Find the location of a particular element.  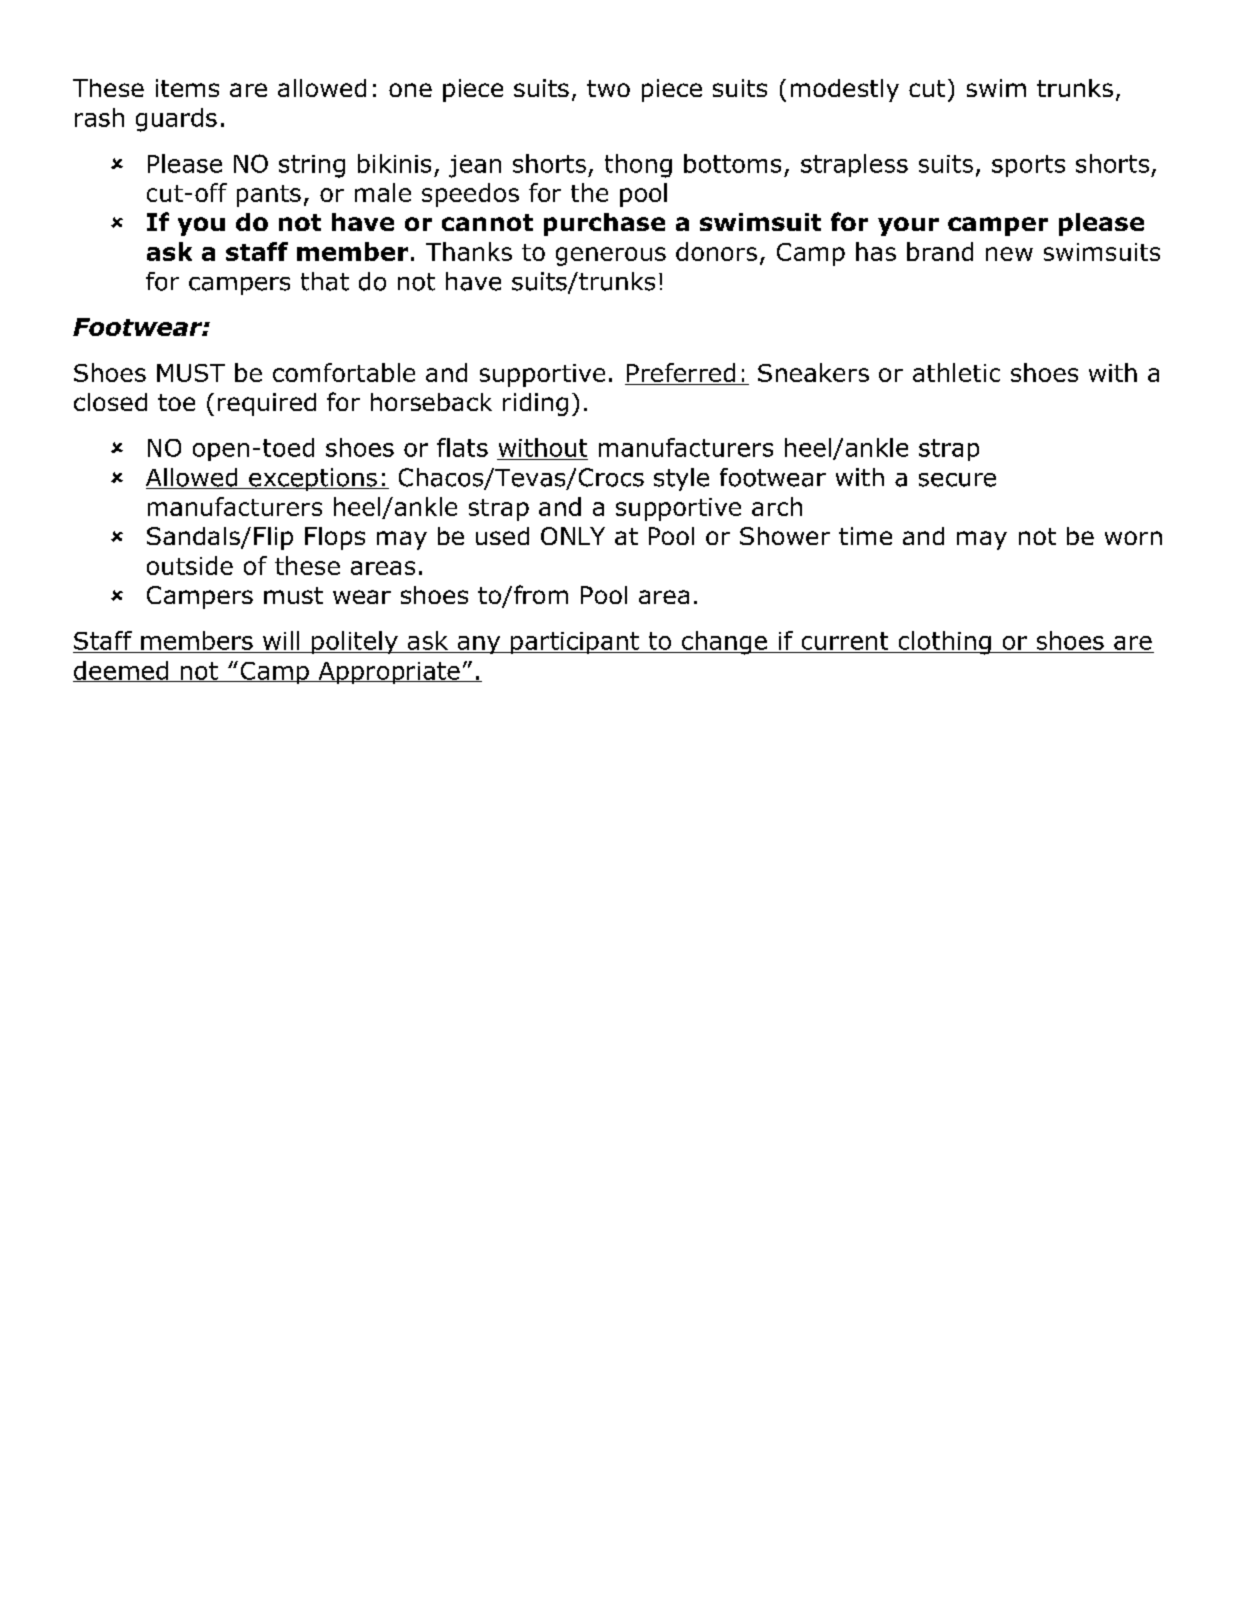

modestly is located at coordinates (845, 90).
